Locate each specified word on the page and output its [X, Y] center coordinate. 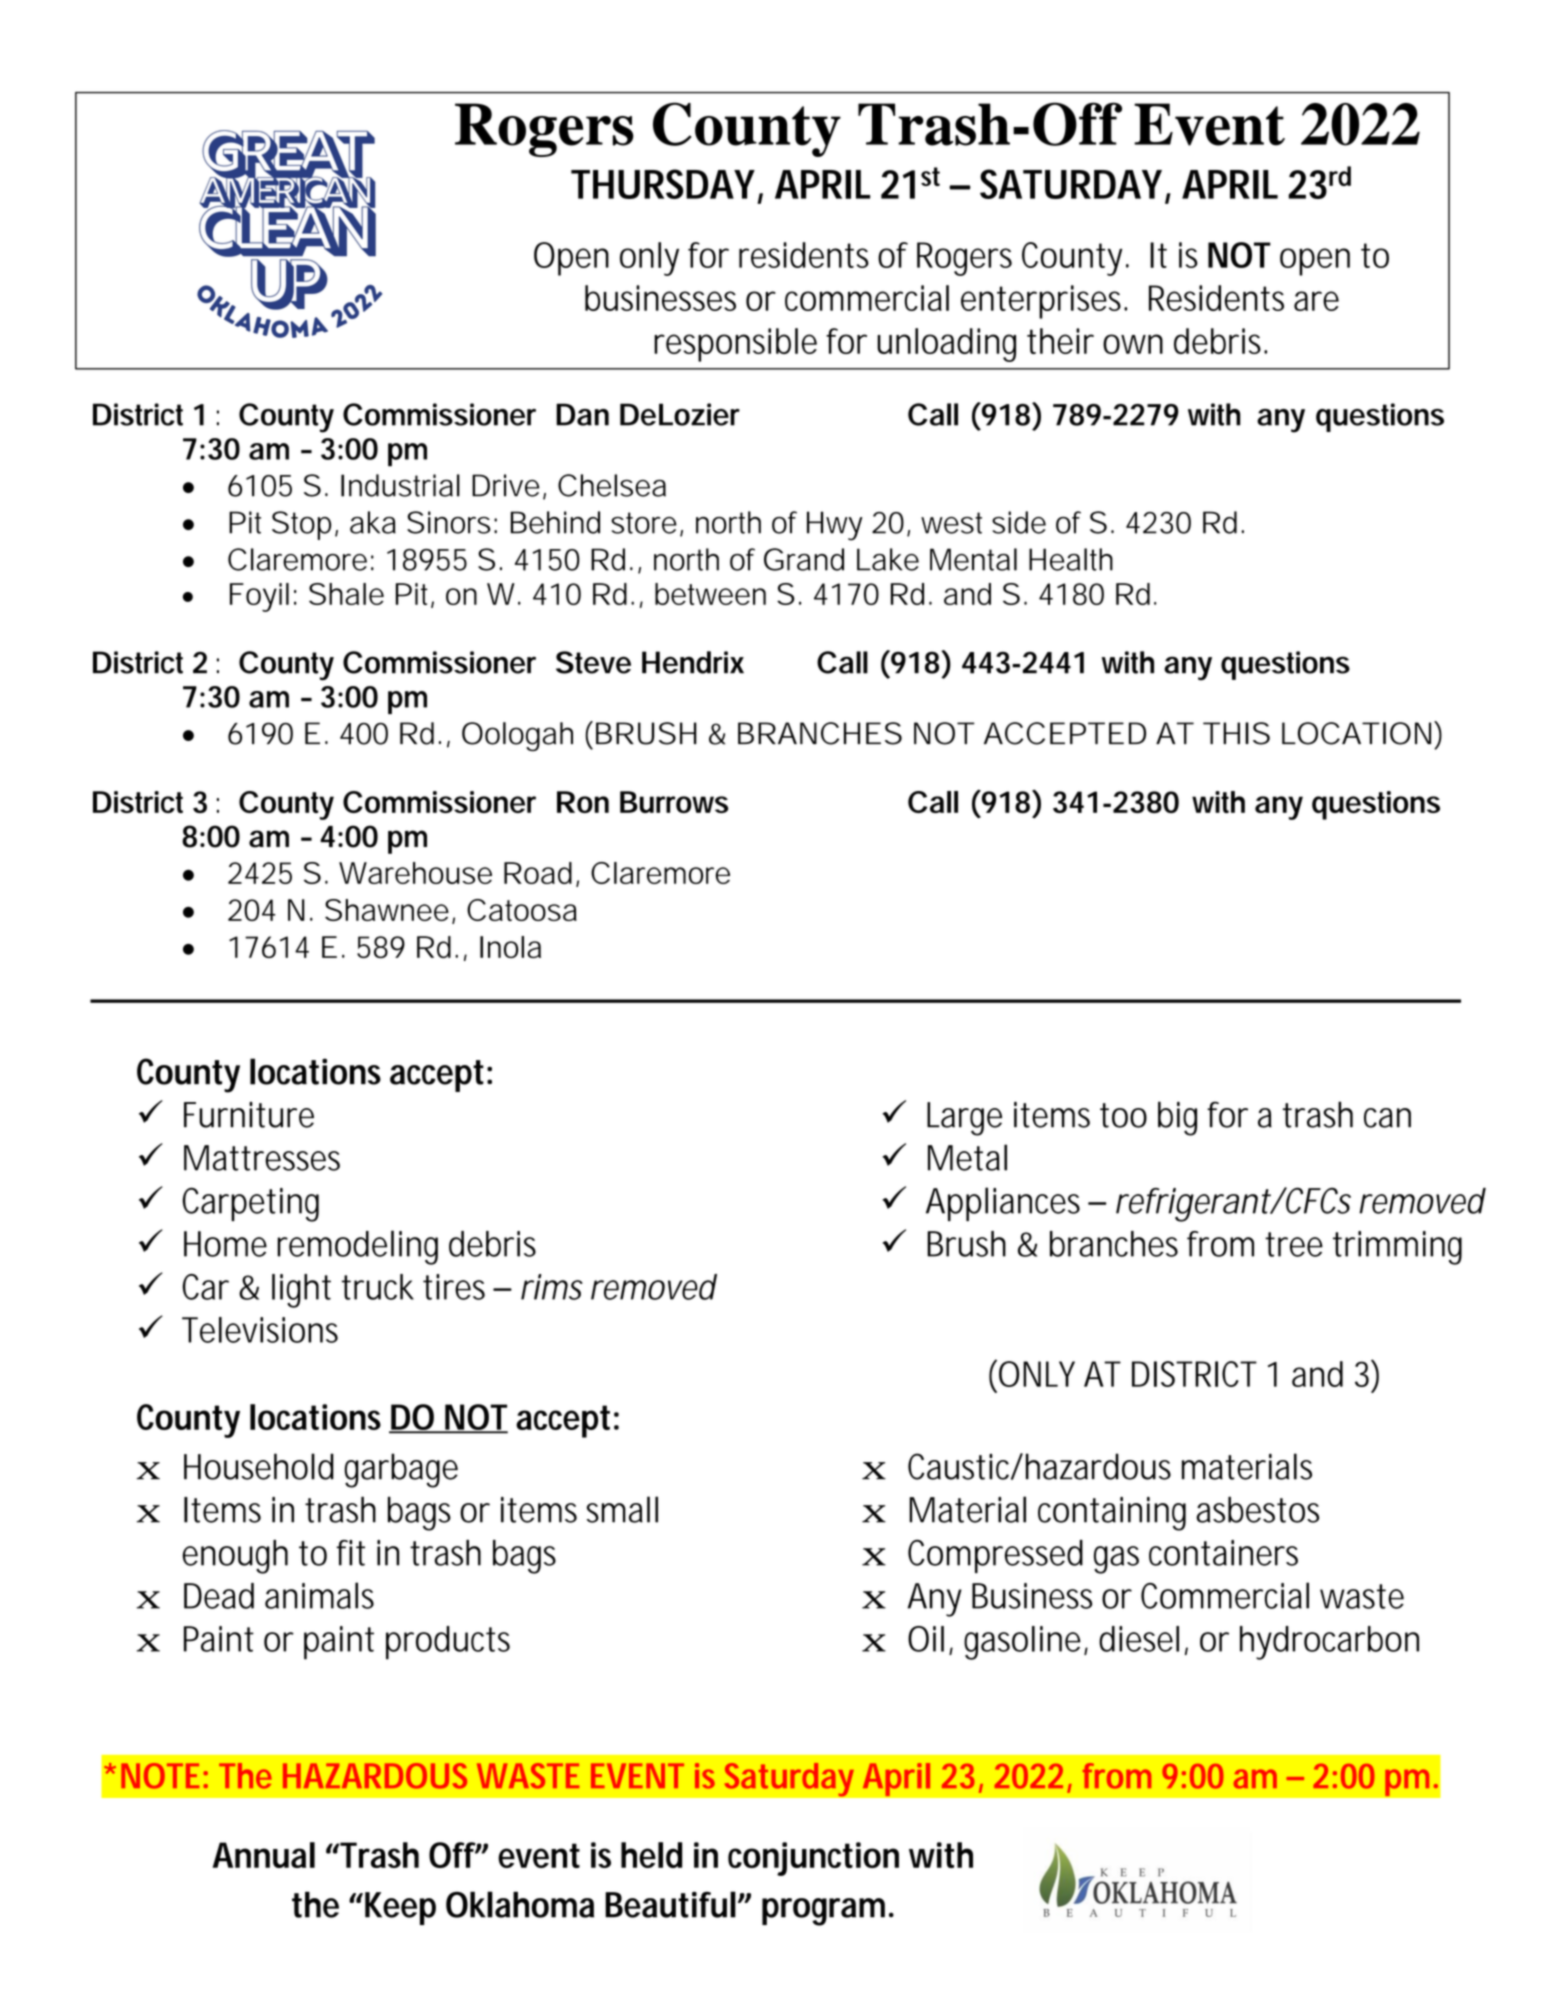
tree [1294, 1244]
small [622, 1509]
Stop [301, 525]
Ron [583, 802]
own [1133, 344]
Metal [967, 1157]
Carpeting [250, 1205]
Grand [804, 559]
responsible [735, 345]
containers [1223, 1553]
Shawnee [387, 910]
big [1177, 1118]
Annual [264, 1855]
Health [1071, 559]
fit [350, 1553]
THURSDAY [663, 184]
